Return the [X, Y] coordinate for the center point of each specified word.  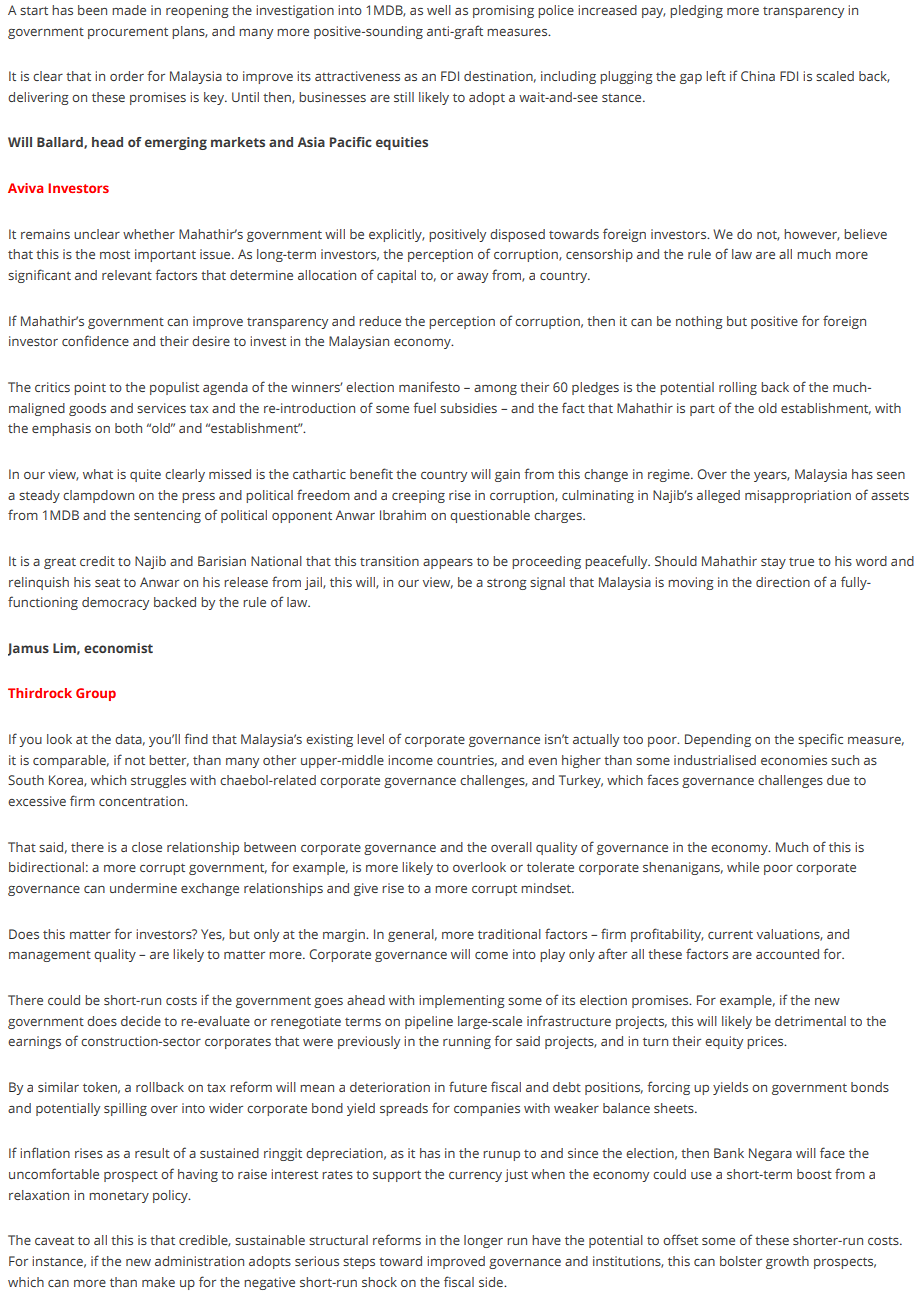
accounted [787, 954]
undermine [143, 888]
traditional [509, 934]
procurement [128, 33]
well [439, 10]
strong [507, 584]
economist [118, 648]
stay [773, 563]
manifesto [429, 386]
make [158, 1282]
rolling [738, 388]
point [90, 388]
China [758, 76]
